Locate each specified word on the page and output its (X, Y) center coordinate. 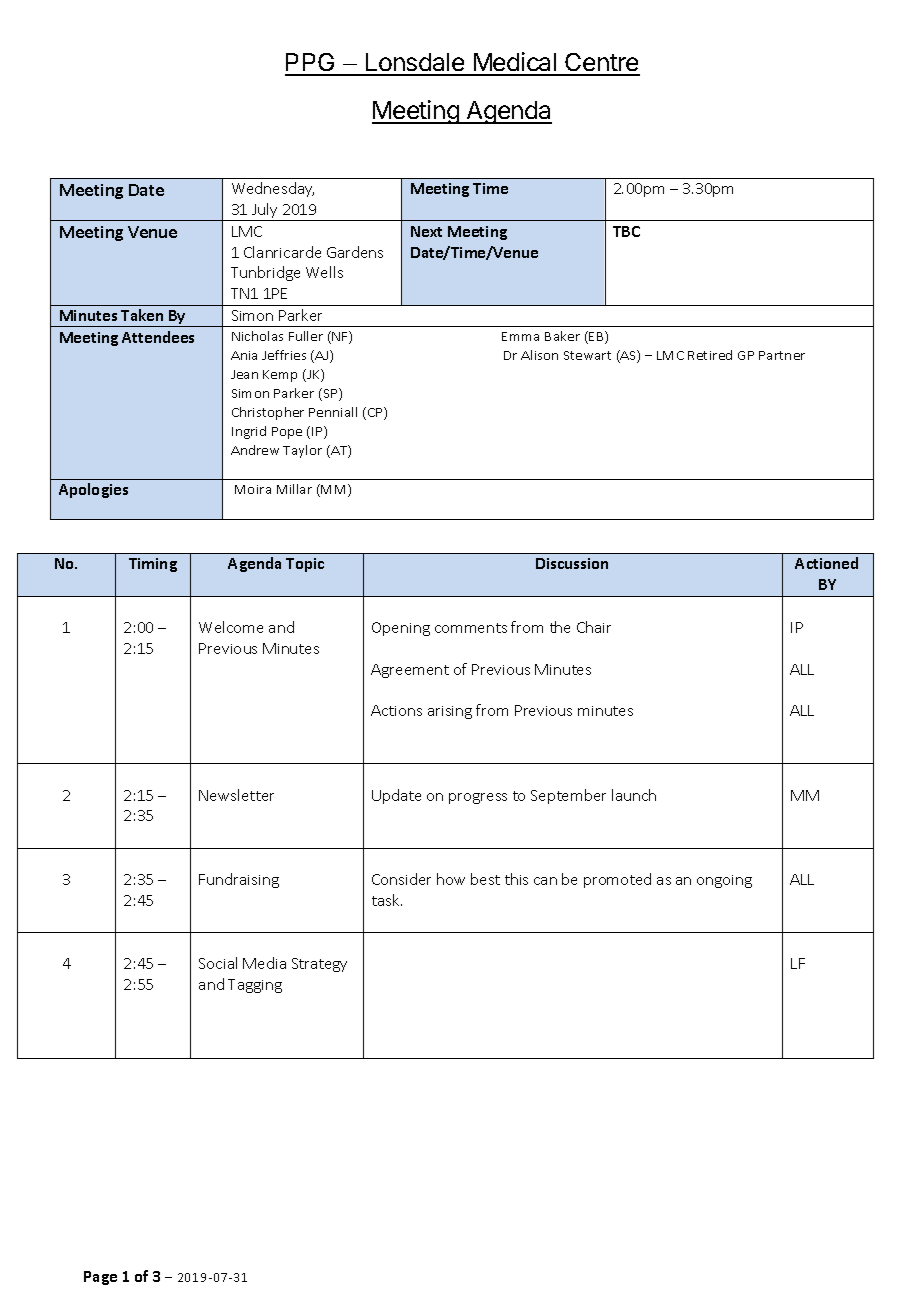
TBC (626, 231)
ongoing (724, 881)
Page (100, 1278)
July (265, 212)
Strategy (319, 965)
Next (426, 231)
